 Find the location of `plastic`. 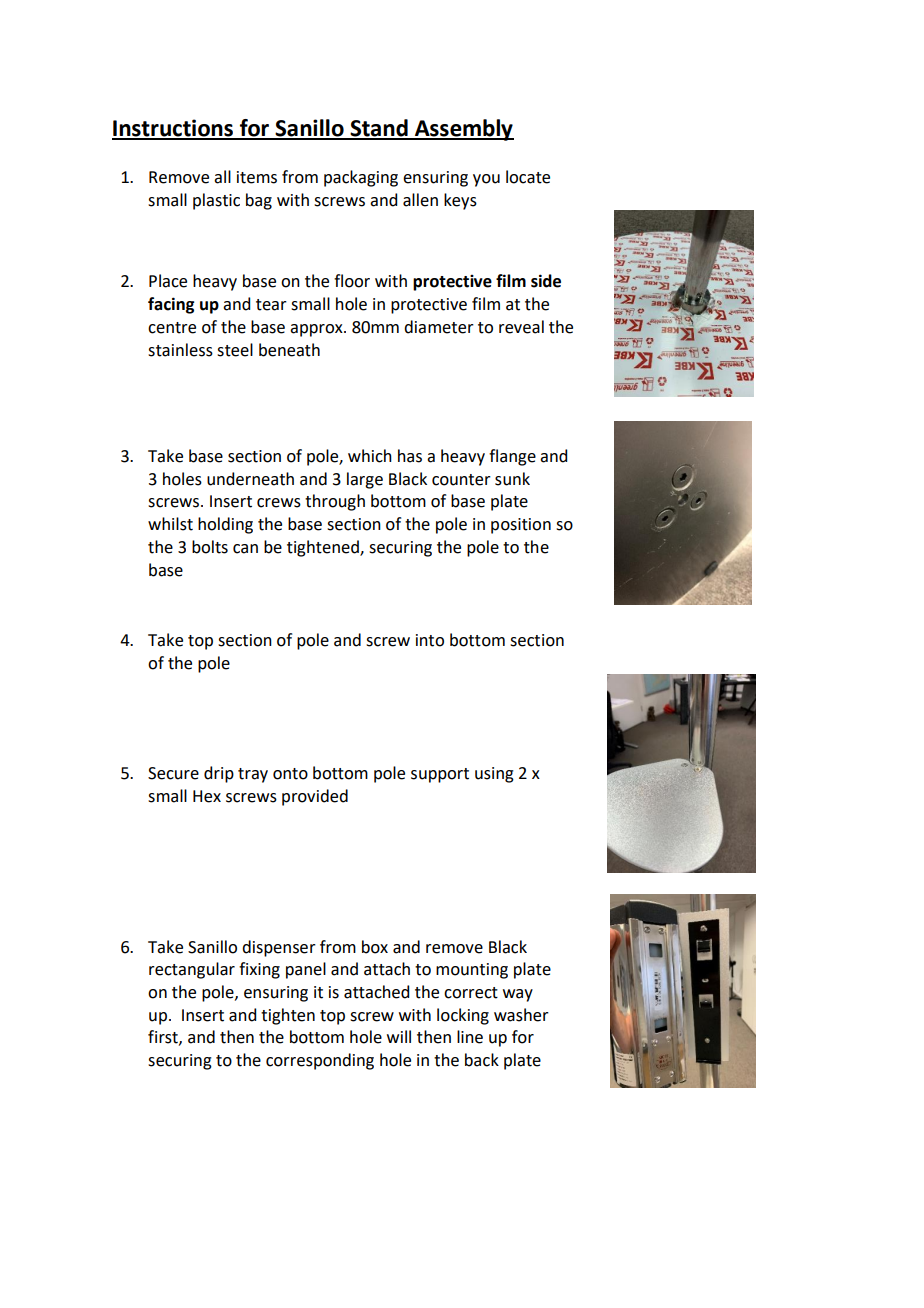

plastic is located at coordinates (216, 201).
